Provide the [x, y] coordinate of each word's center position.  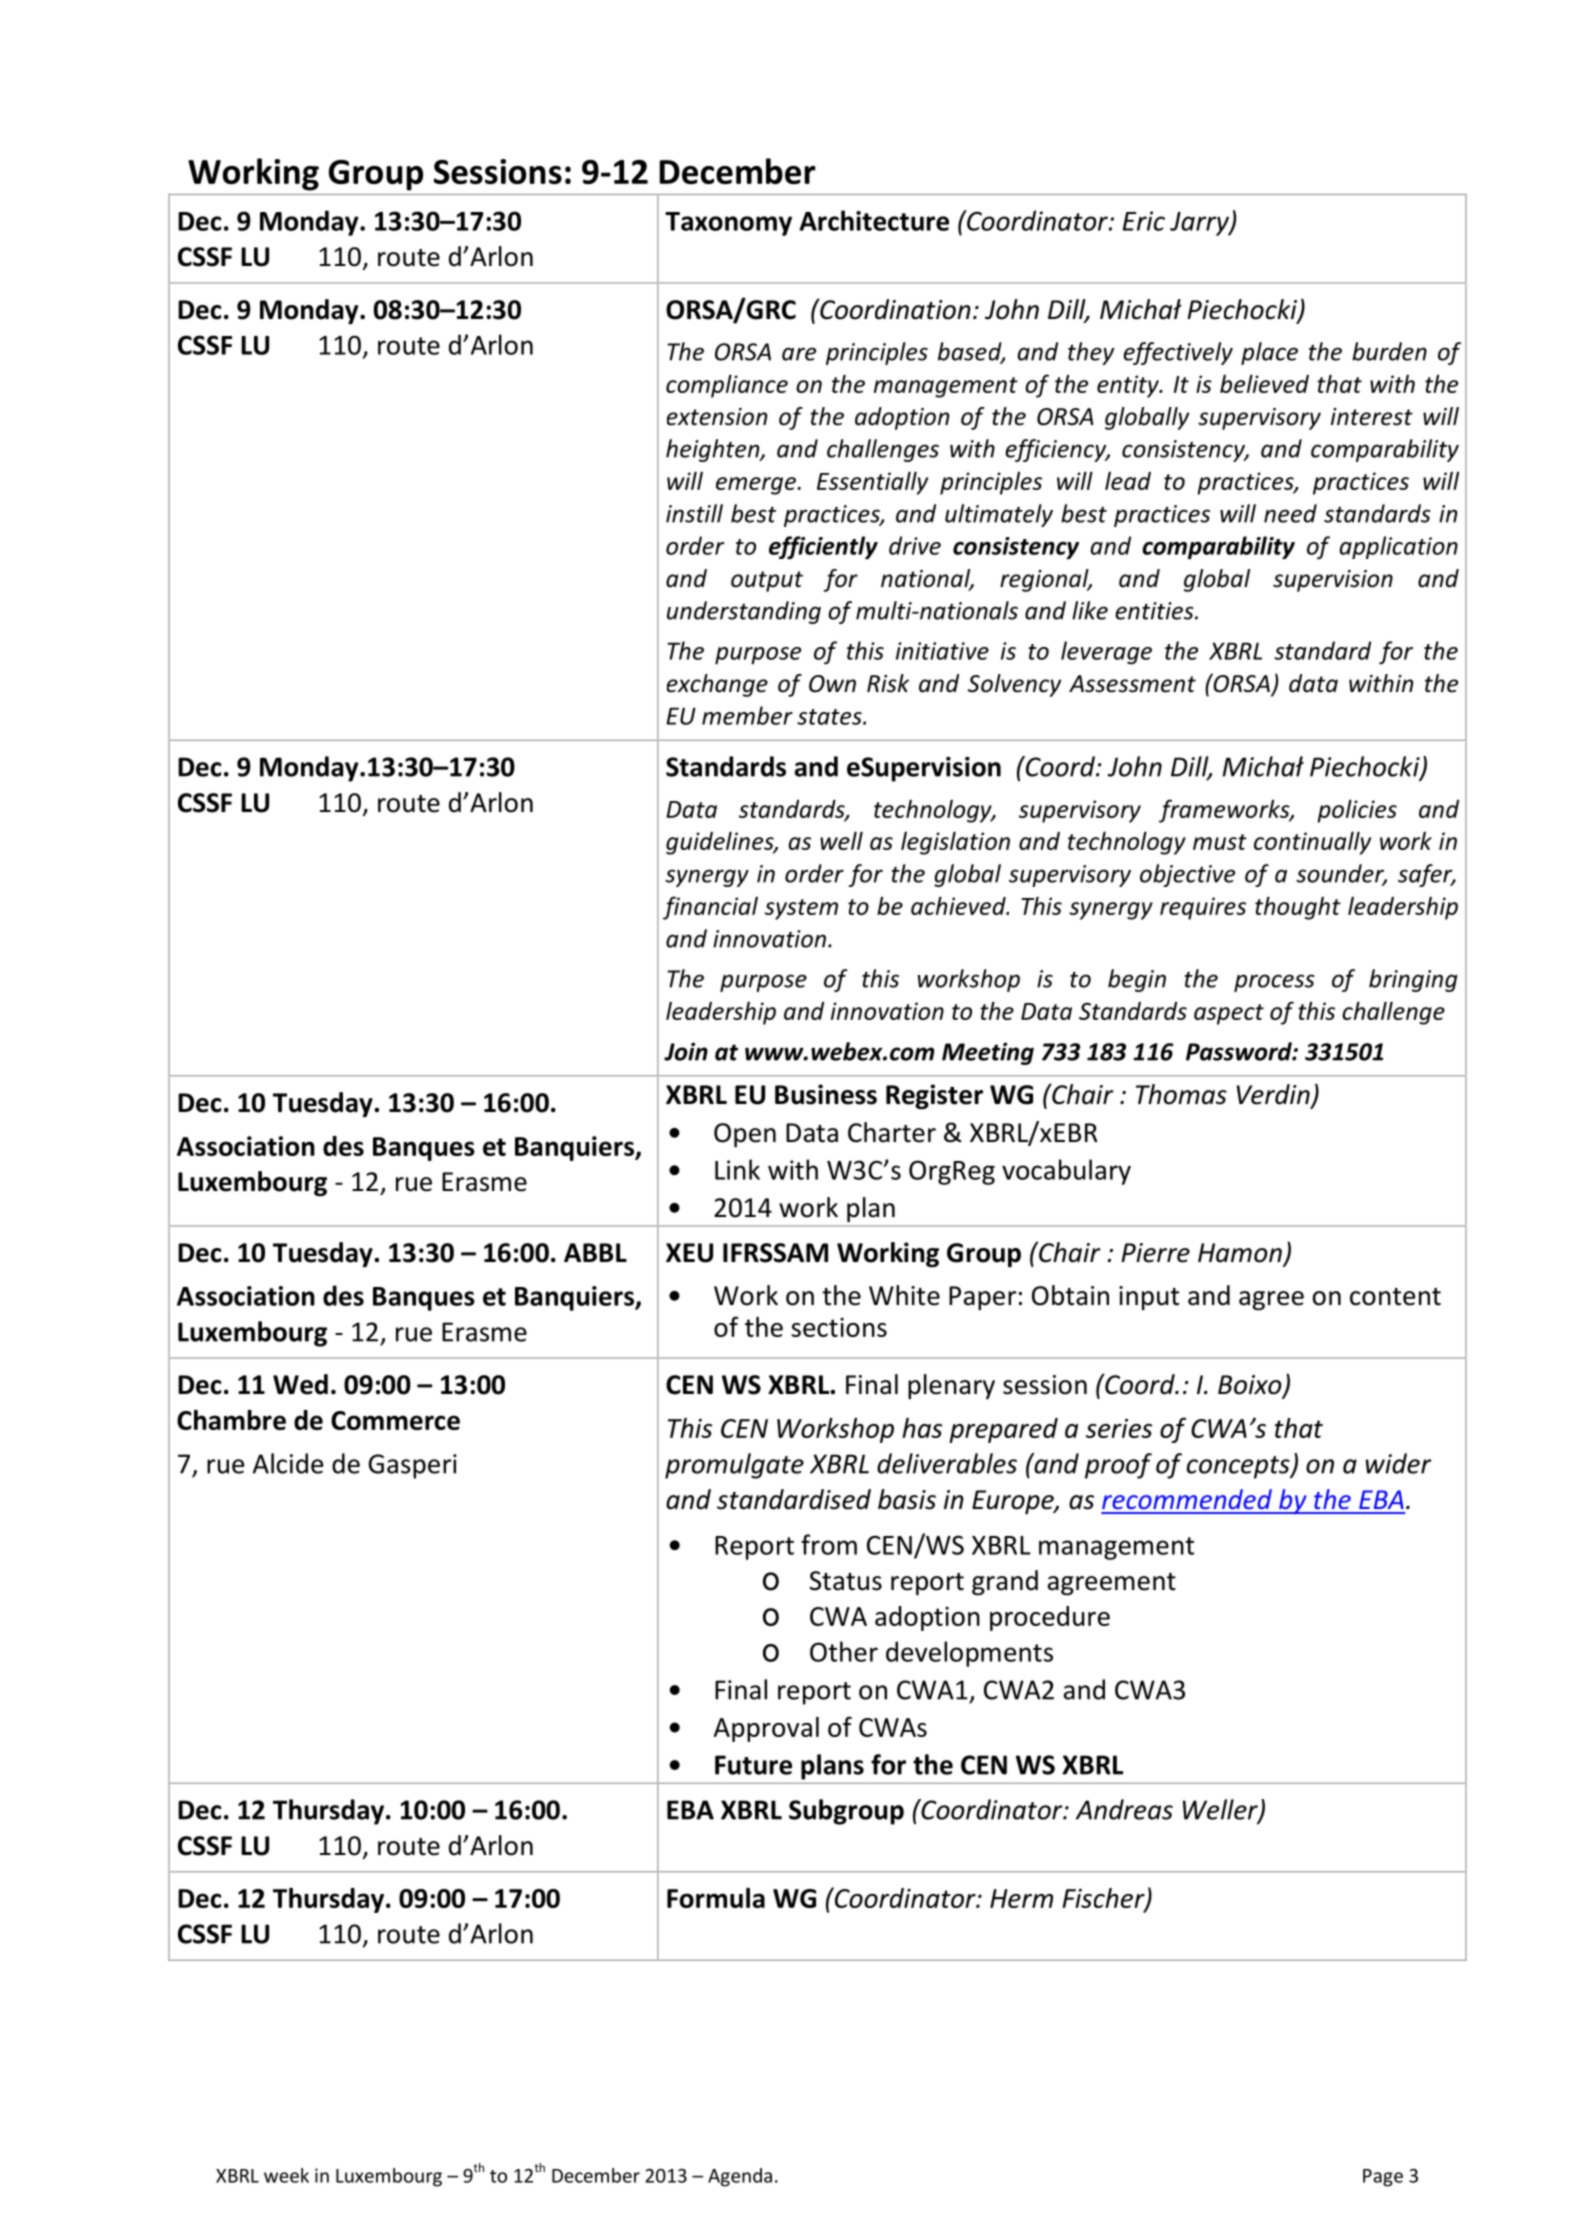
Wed [300, 1384]
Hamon [1240, 1253]
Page [1383, 2178]
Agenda [740, 2177]
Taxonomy [728, 224]
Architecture [874, 220]
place [1269, 353]
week [286, 2175]
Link [737, 1169]
